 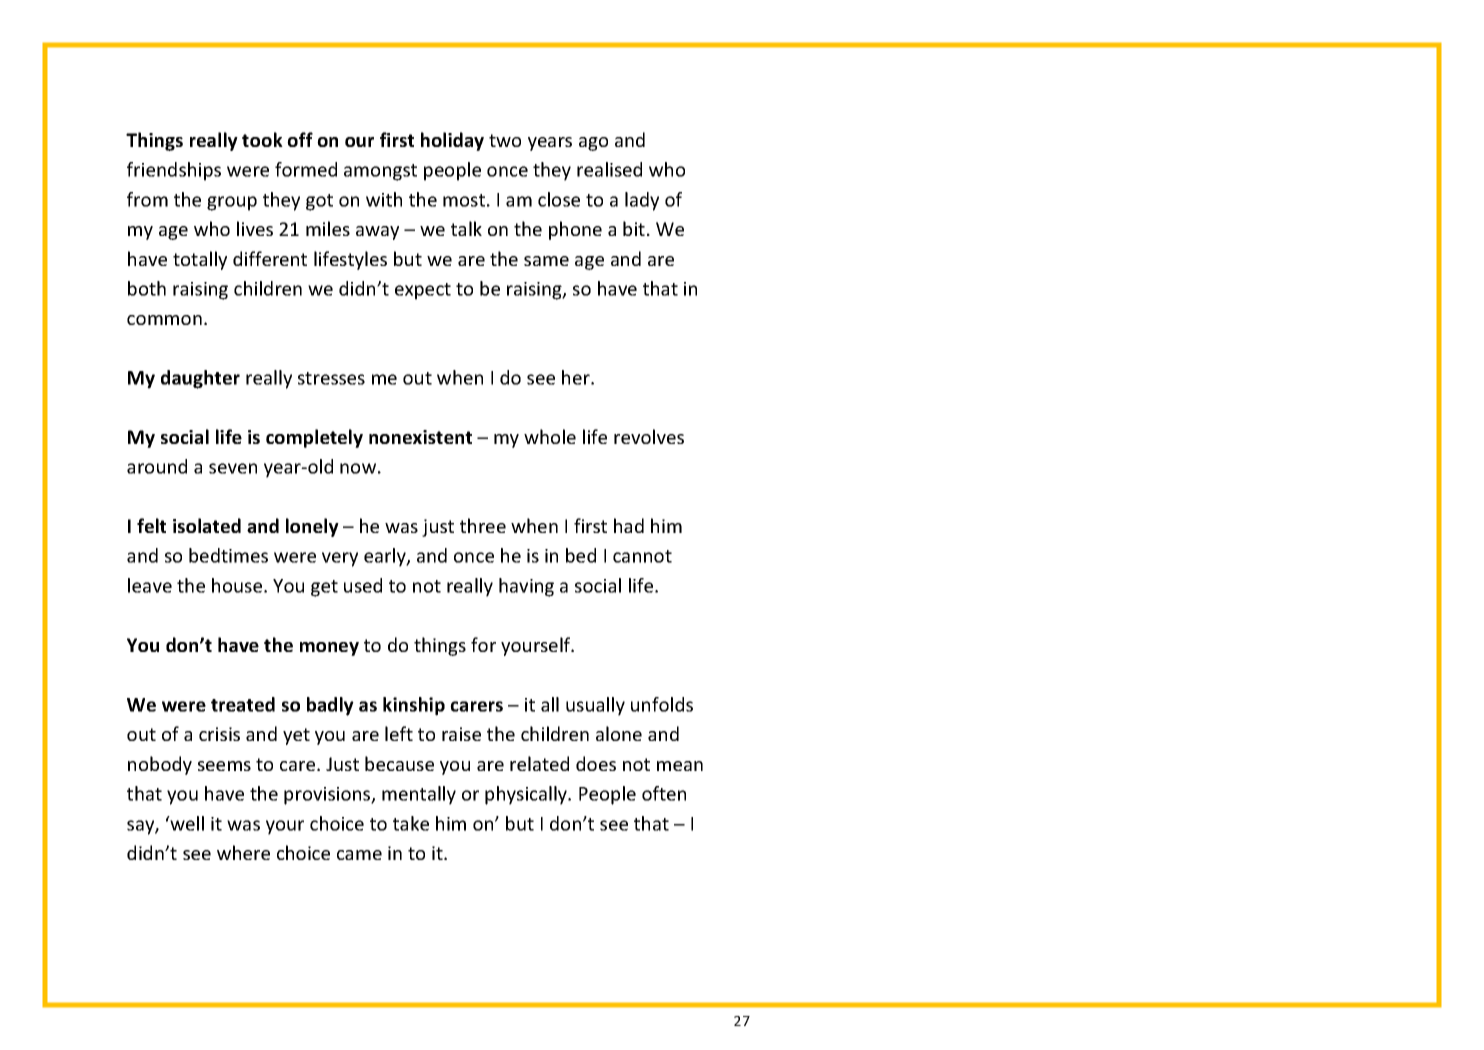 What do you see at coordinates (423, 291) in the document?
I see `expect` at bounding box center [423, 291].
